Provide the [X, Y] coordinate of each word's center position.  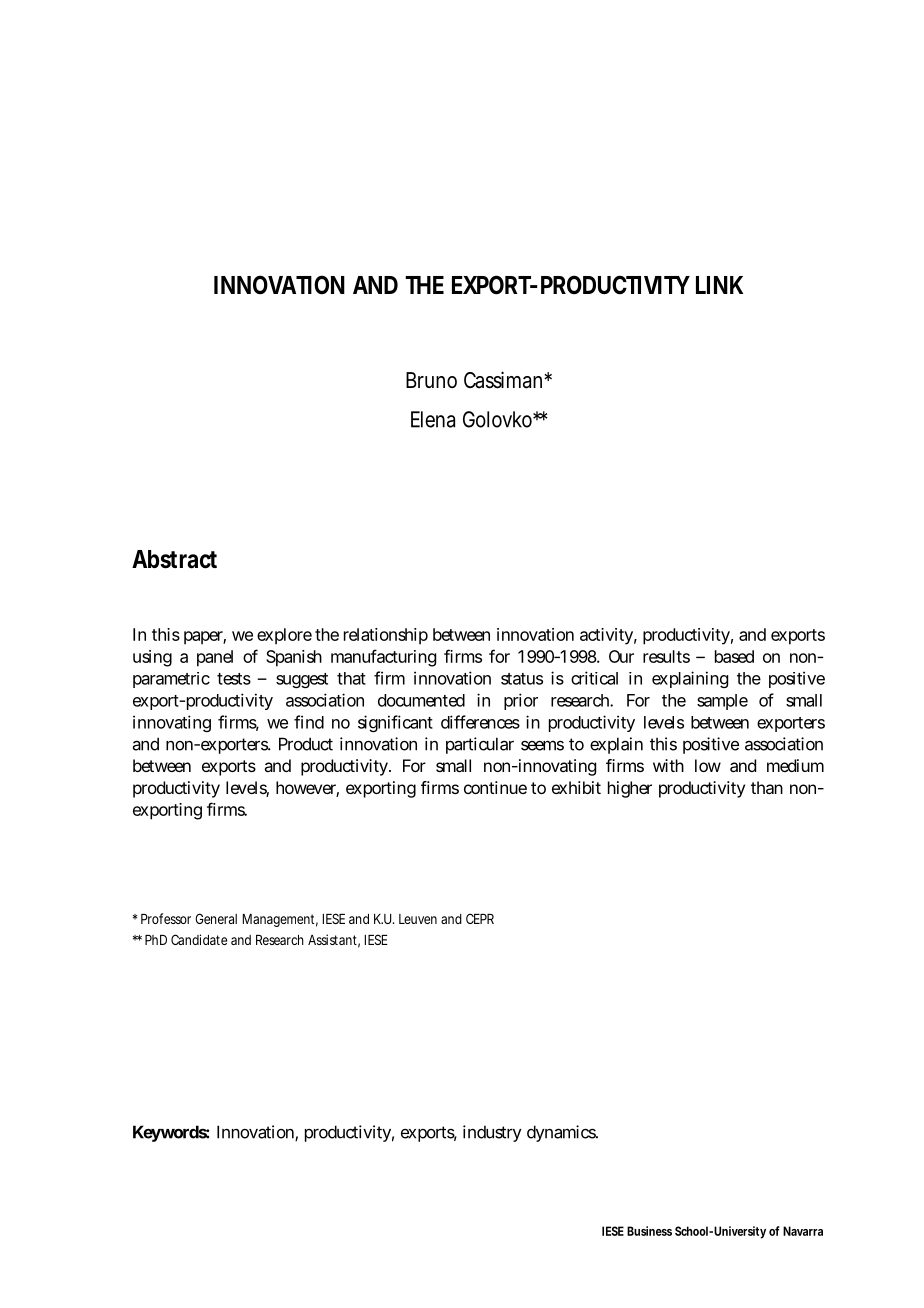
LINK [719, 285]
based [734, 656]
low [708, 765]
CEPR [480, 918]
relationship [386, 636]
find [309, 722]
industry [492, 1133]
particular [480, 745]
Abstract [174, 559]
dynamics [562, 1133]
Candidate [199, 939]
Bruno [431, 380]
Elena [433, 419]
